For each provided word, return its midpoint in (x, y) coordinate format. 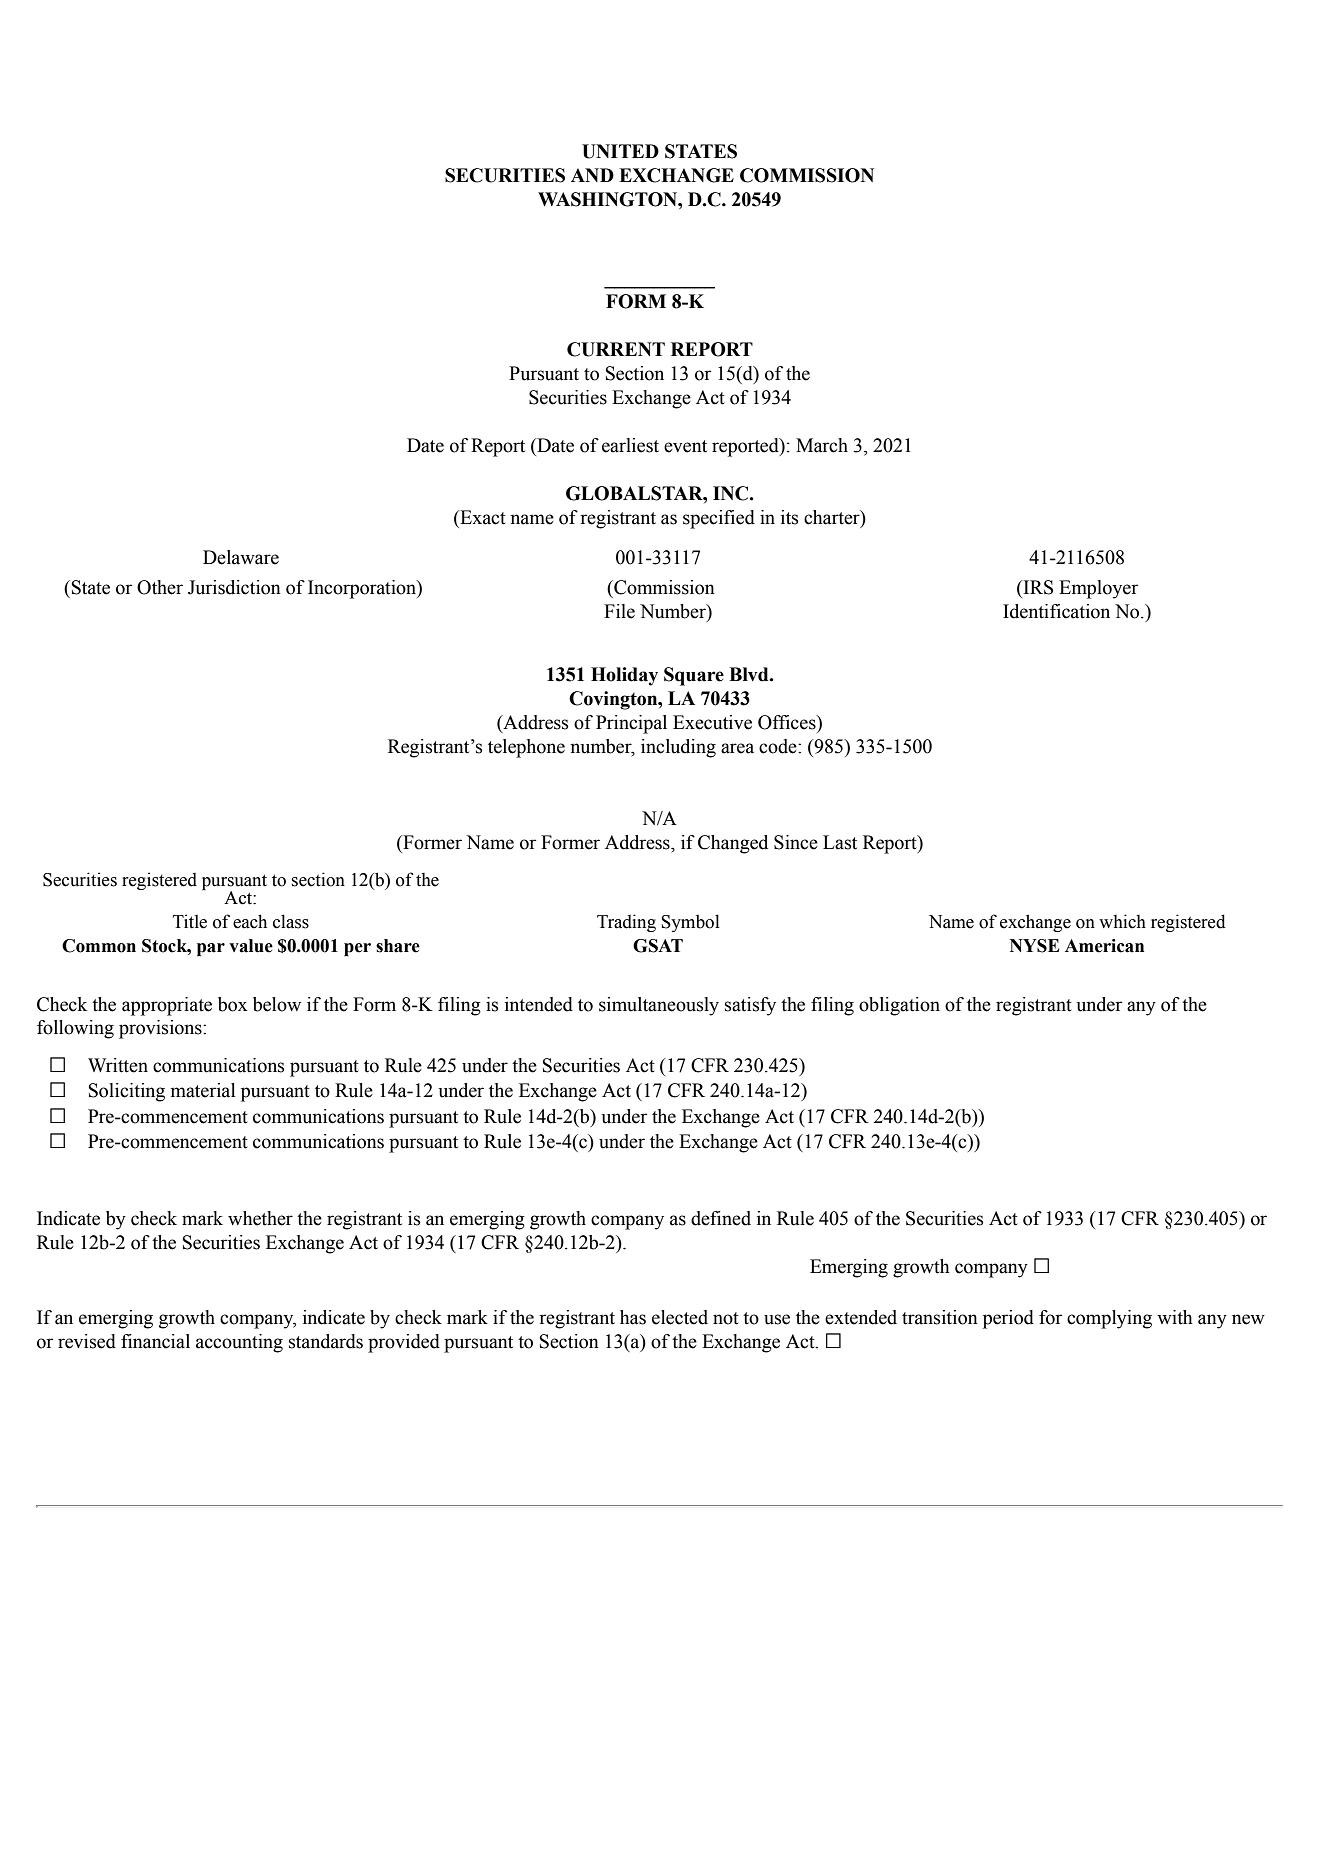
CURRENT (616, 349)
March (822, 445)
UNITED (620, 151)
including (678, 748)
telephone (526, 748)
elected (680, 1317)
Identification (1056, 611)
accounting (239, 1343)
